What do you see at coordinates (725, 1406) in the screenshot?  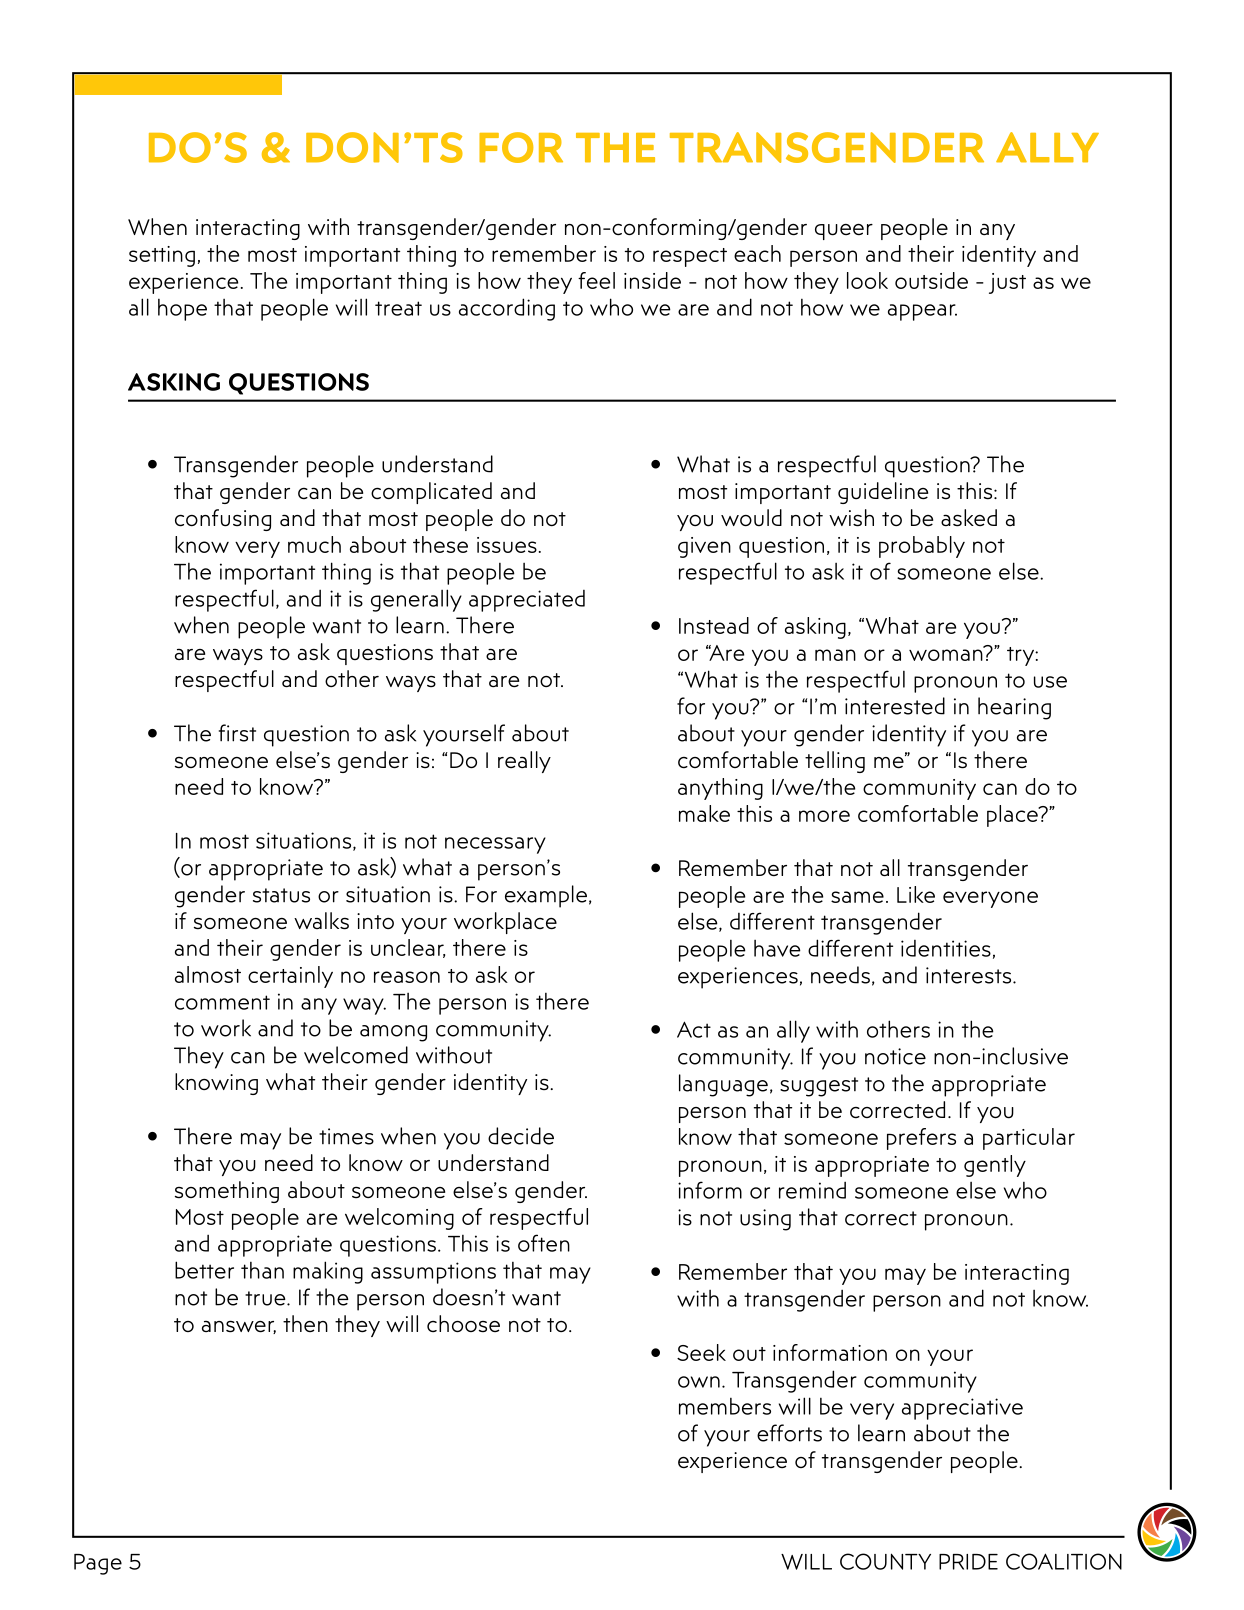 I see `members` at bounding box center [725, 1406].
